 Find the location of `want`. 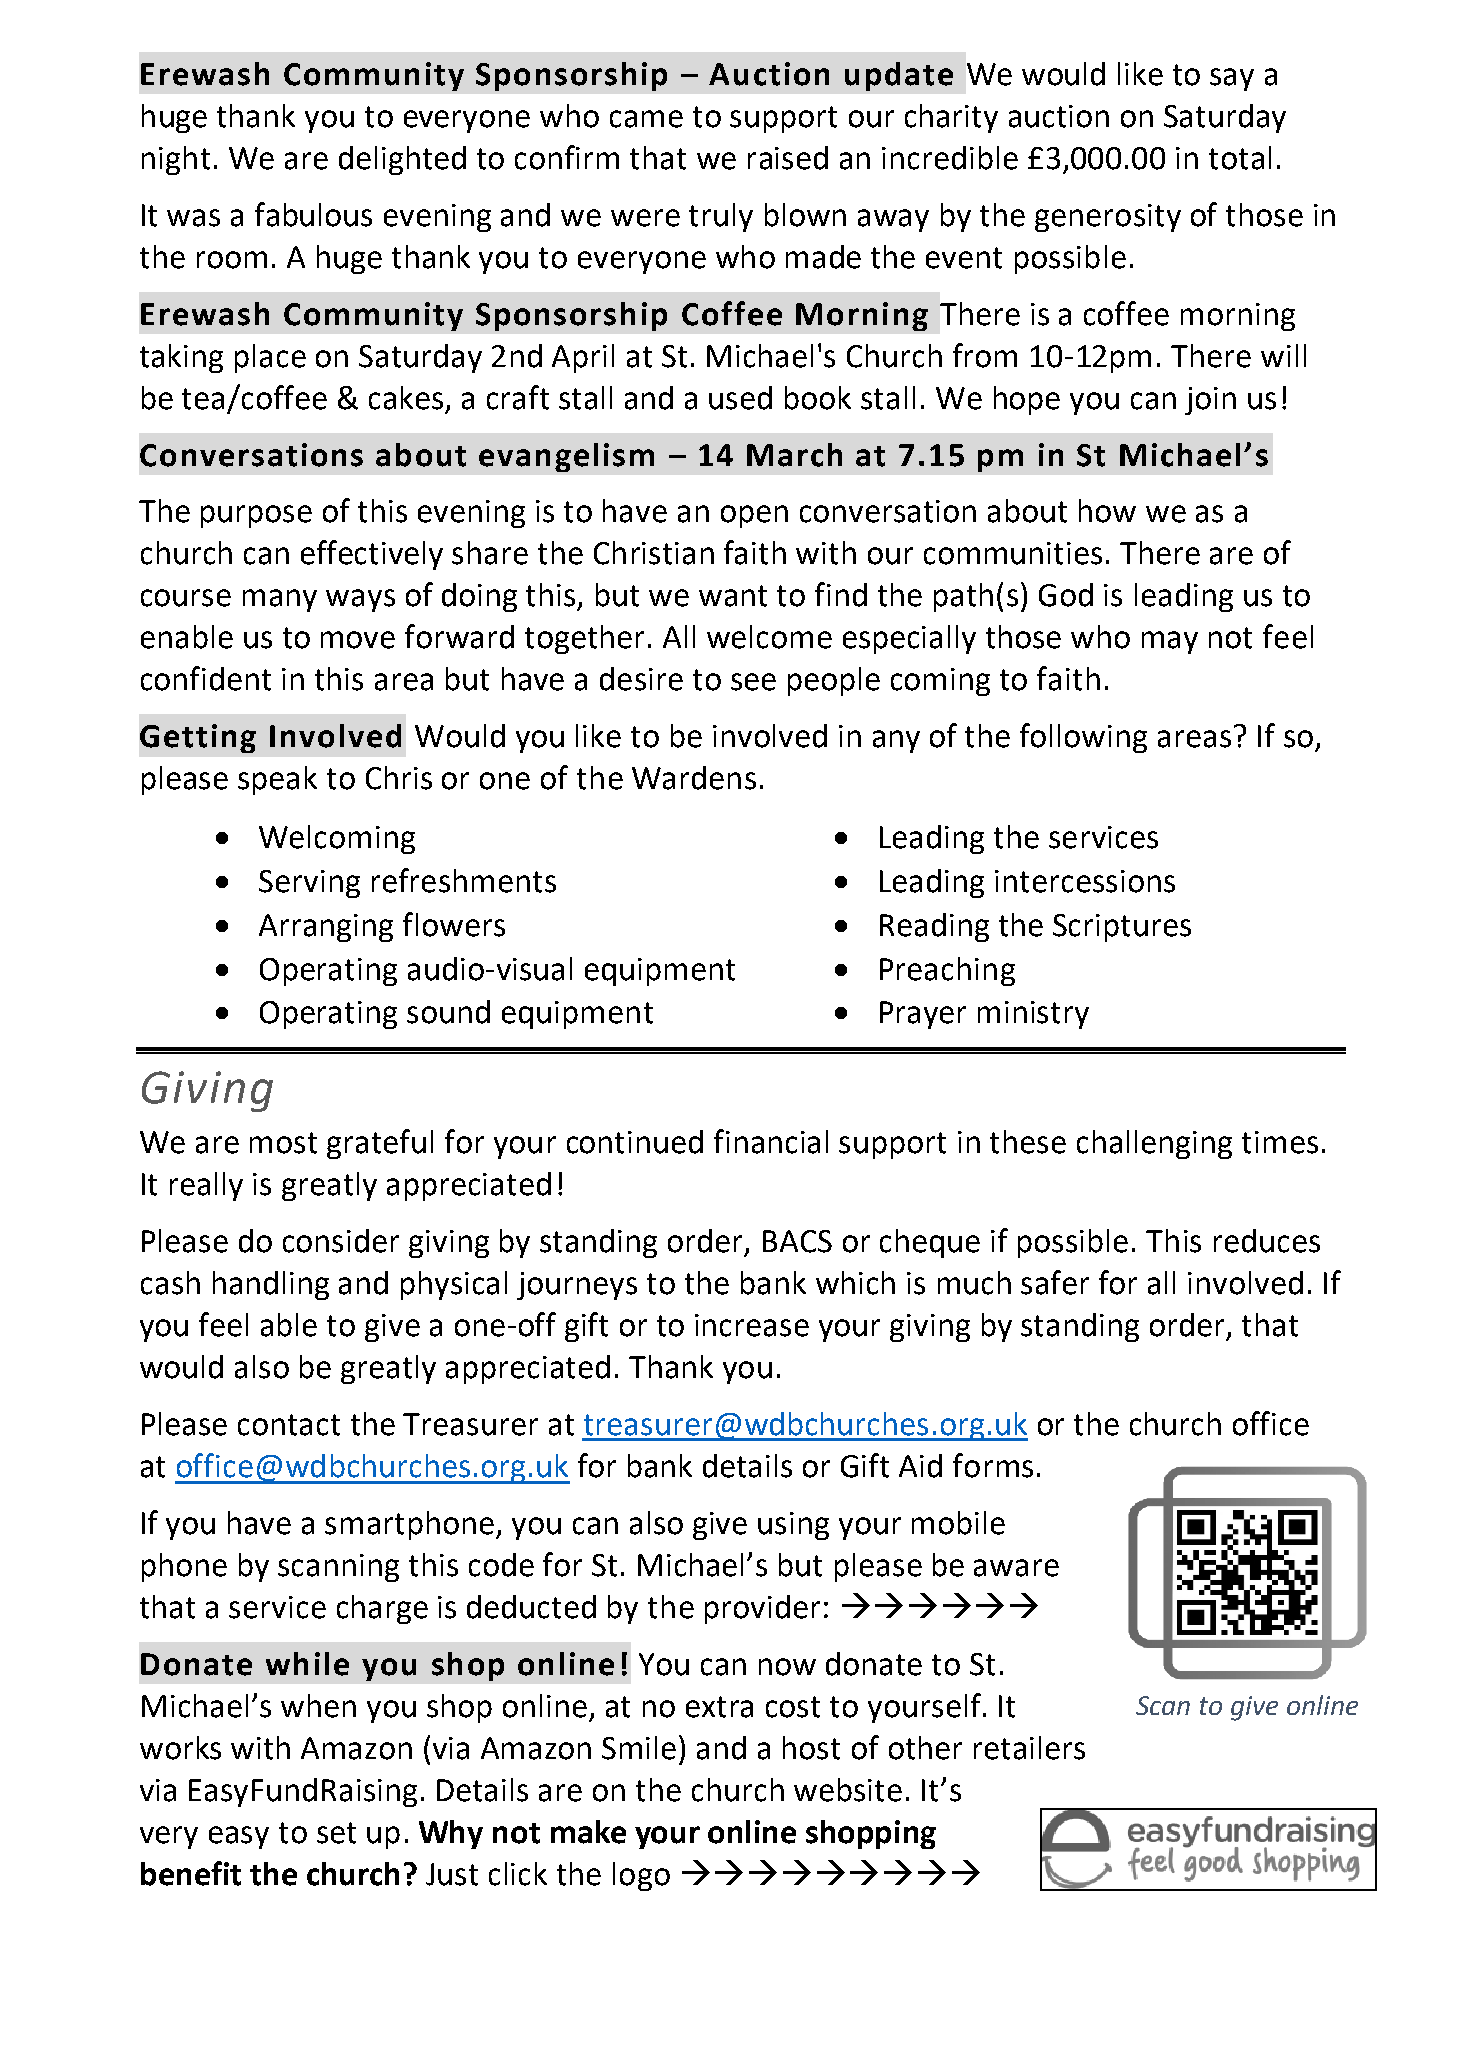

want is located at coordinates (733, 596).
